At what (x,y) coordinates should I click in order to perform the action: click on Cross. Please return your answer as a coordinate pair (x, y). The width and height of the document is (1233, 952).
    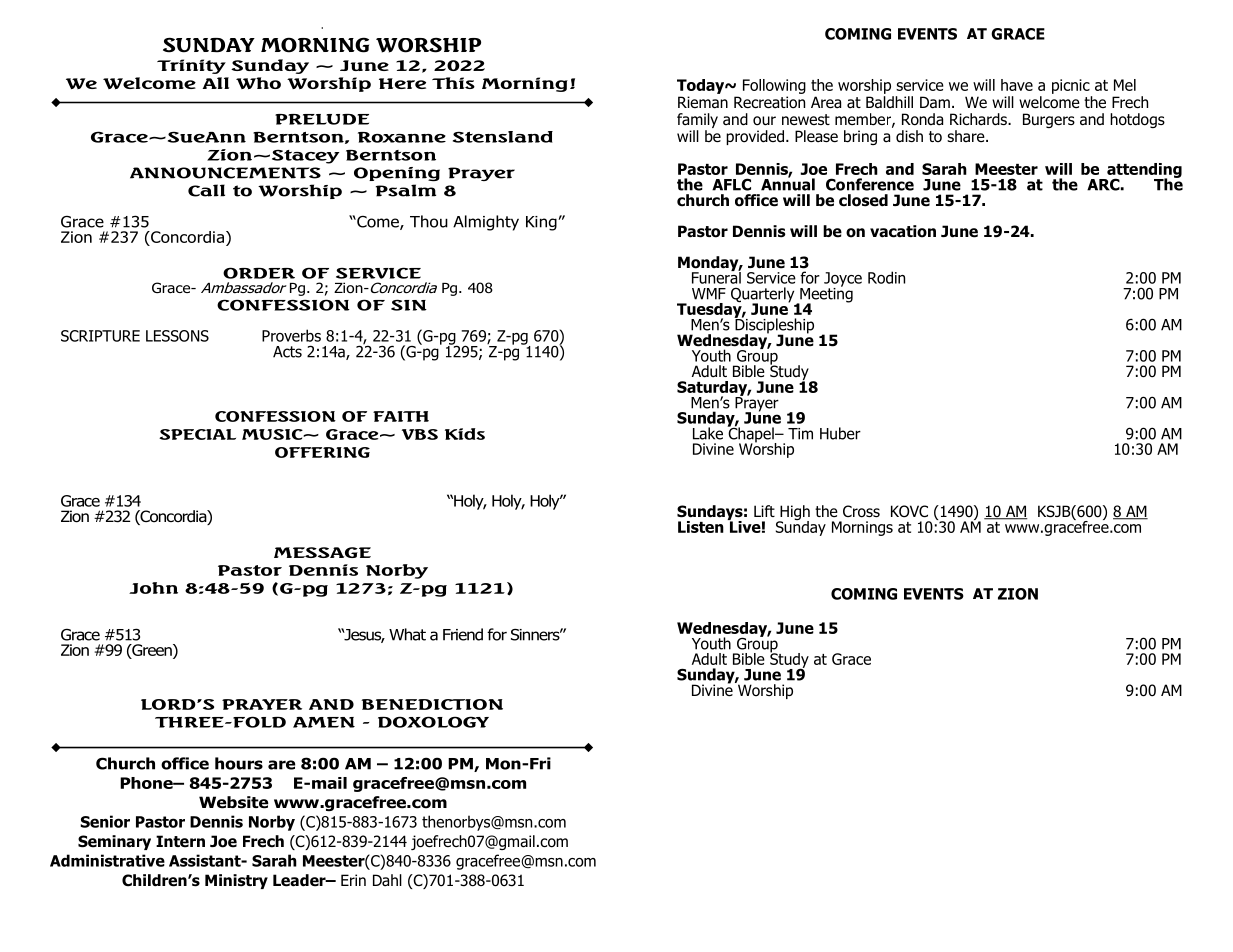
    Looking at the image, I should click on (861, 511).
